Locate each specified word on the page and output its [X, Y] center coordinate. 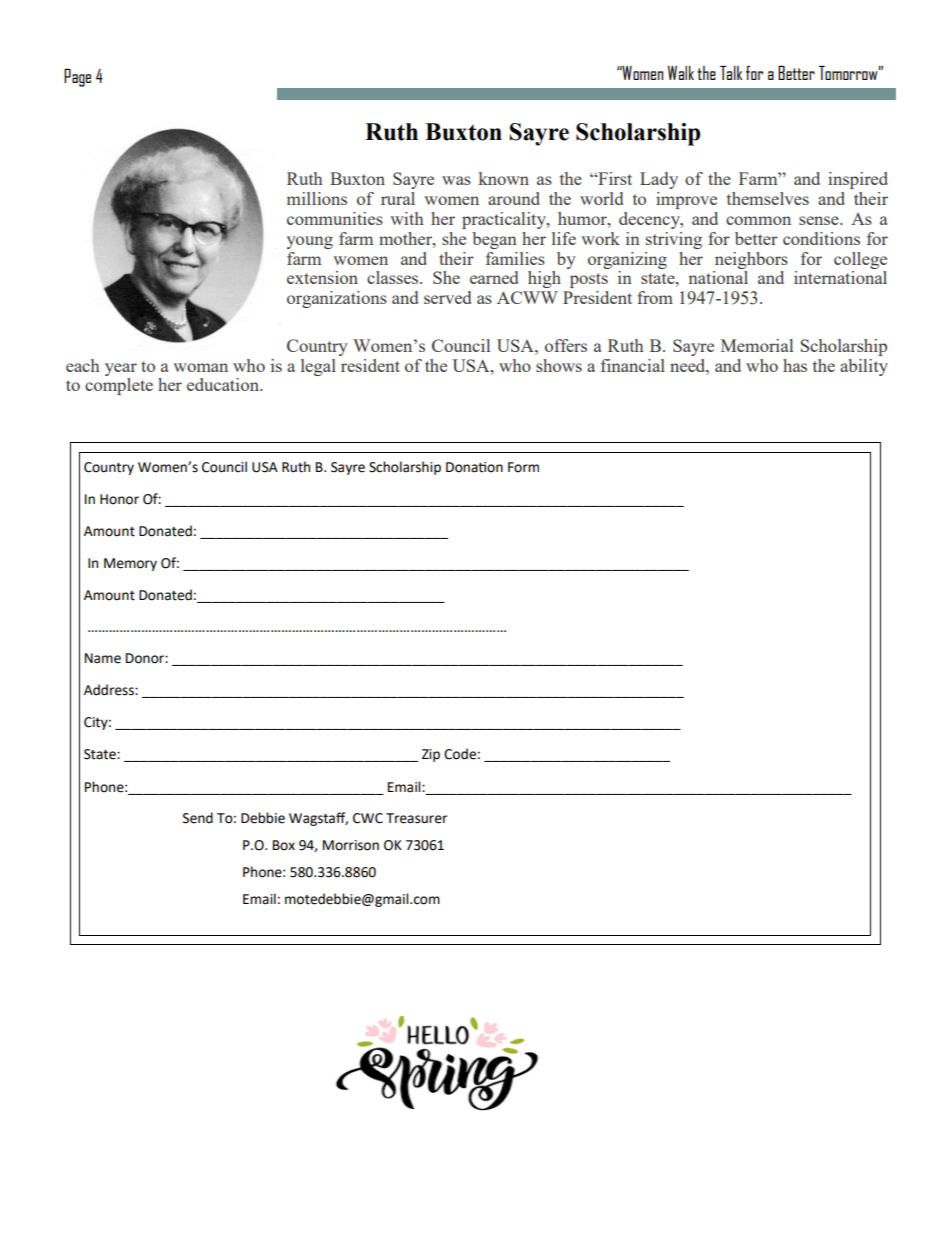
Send [198, 818]
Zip [431, 755]
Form [523, 467]
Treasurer [416, 818]
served [447, 297]
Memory [130, 564]
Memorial [757, 345]
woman [200, 367]
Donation [474, 467]
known [504, 178]
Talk [731, 73]
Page [77, 78]
